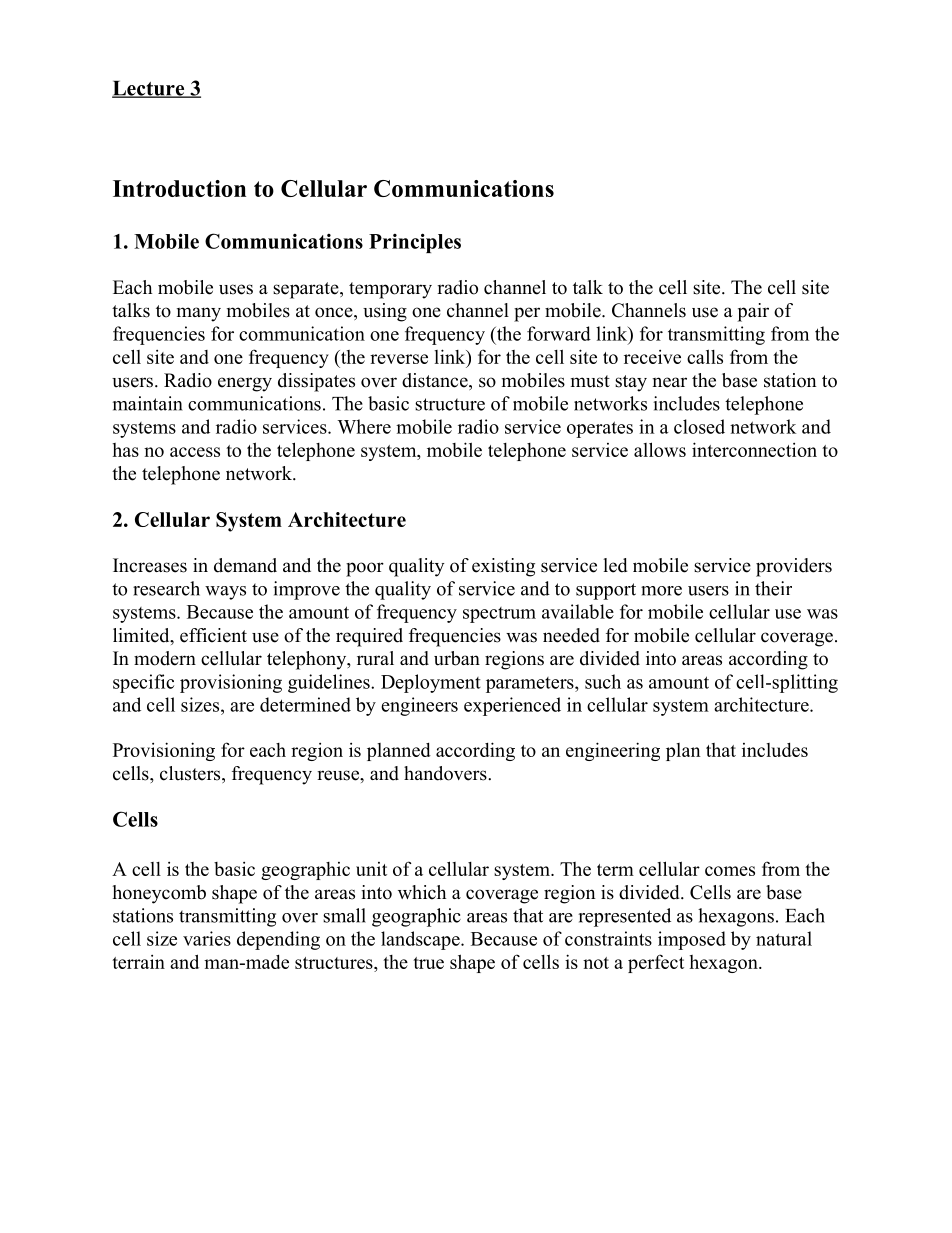  What do you see at coordinates (794, 567) in the page?
I see `providers` at bounding box center [794, 567].
